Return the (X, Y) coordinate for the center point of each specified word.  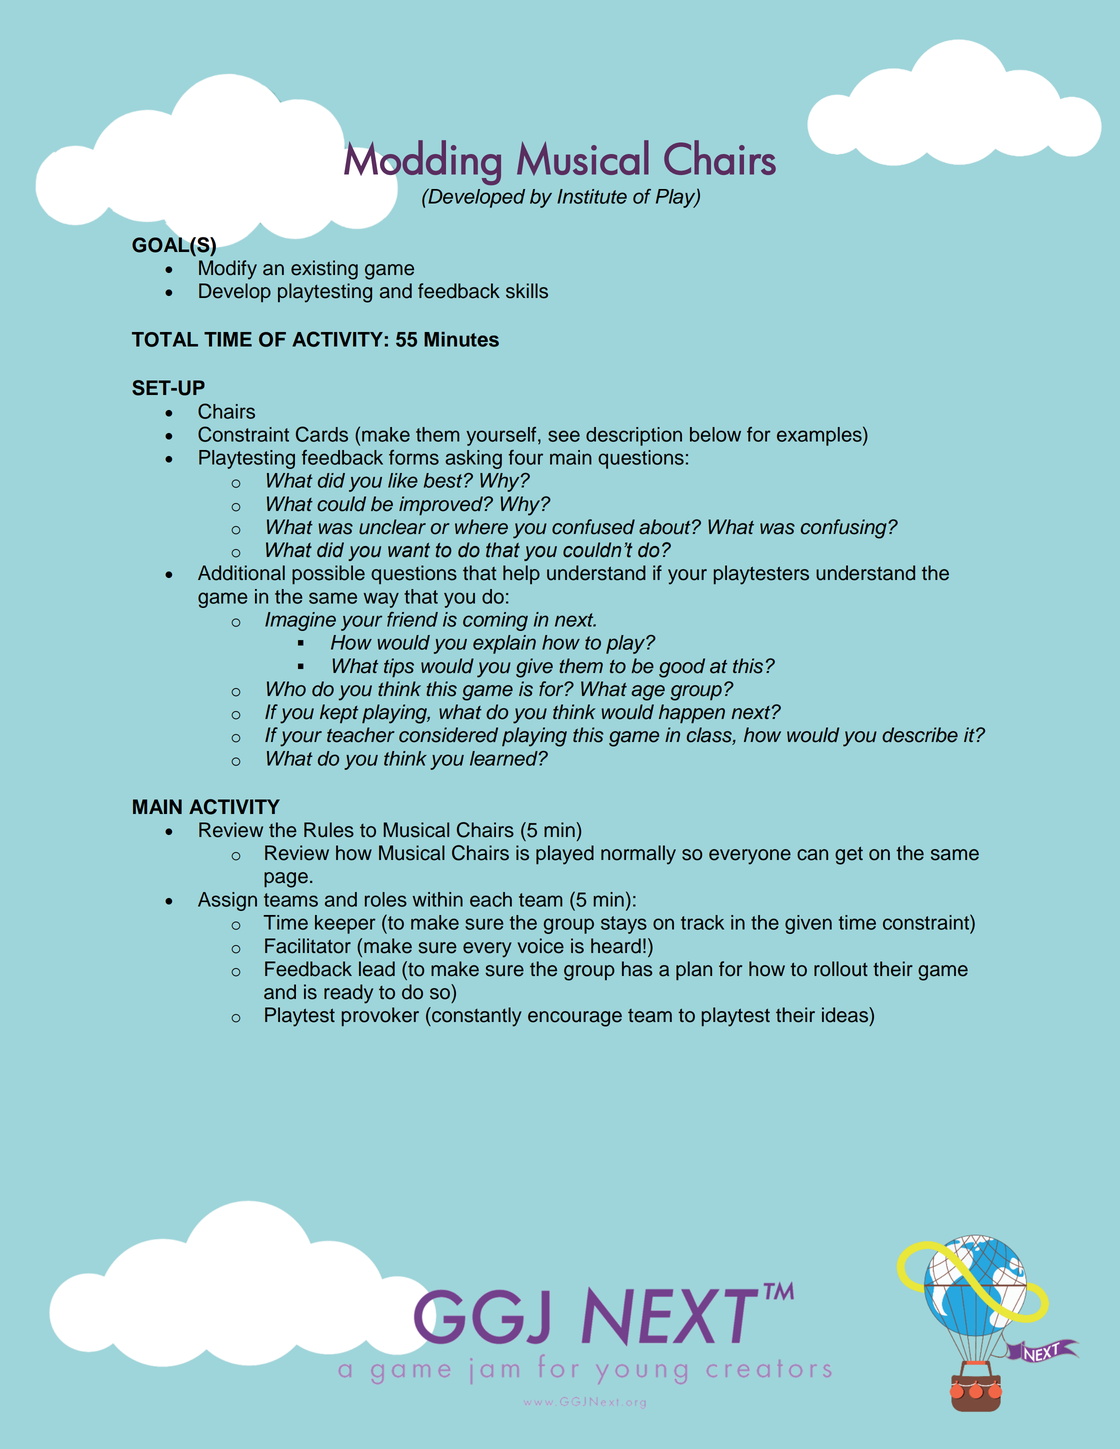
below (715, 434)
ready (348, 994)
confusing (845, 529)
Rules (329, 830)
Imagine (300, 621)
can (812, 855)
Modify (228, 270)
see (564, 436)
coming (495, 621)
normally (638, 855)
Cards (322, 434)
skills (527, 291)
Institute (592, 196)
